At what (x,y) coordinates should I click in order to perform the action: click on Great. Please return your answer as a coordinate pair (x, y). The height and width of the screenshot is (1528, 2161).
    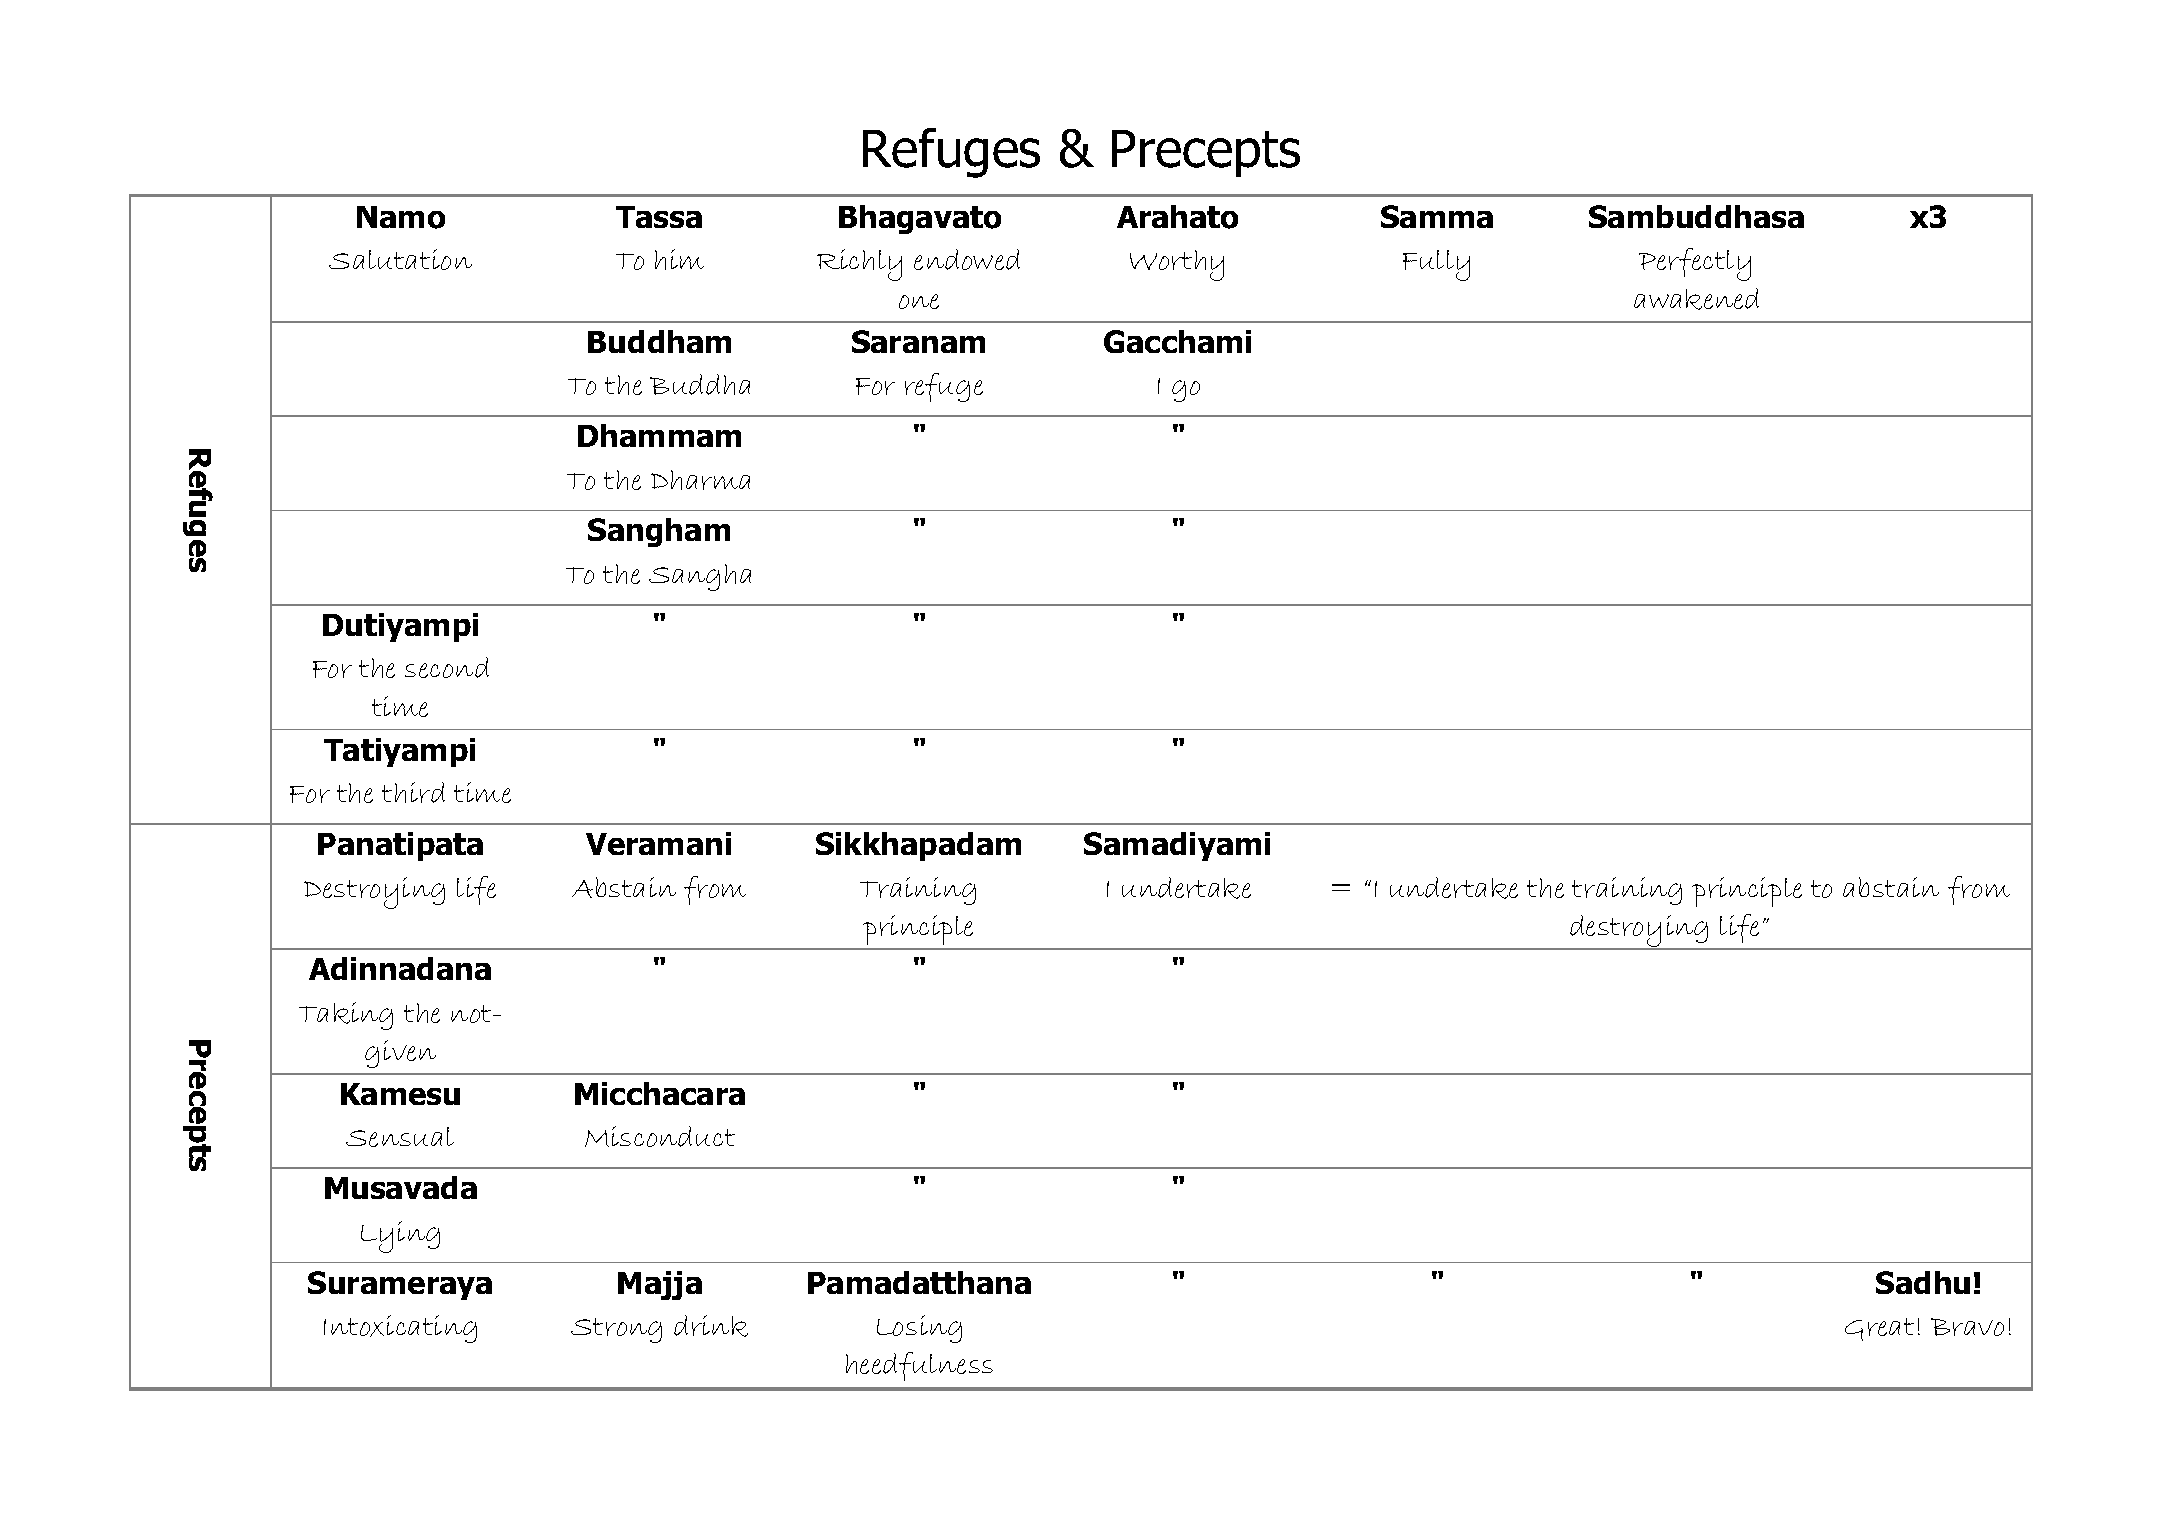
    Looking at the image, I should click on (1879, 1329).
